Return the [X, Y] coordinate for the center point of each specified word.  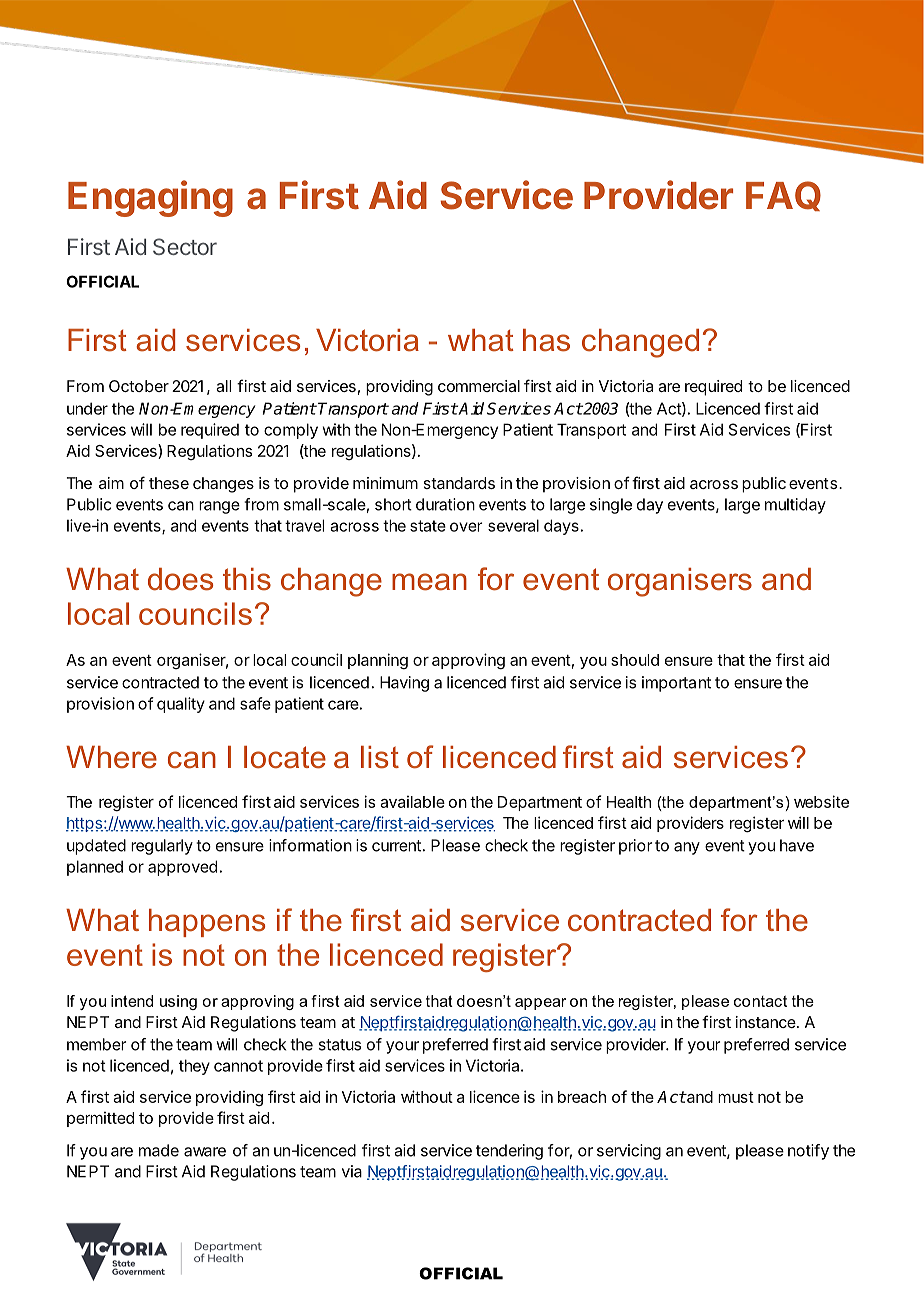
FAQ [783, 196]
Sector [185, 246]
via [352, 1171]
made [159, 1150]
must [736, 1097]
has [546, 340]
